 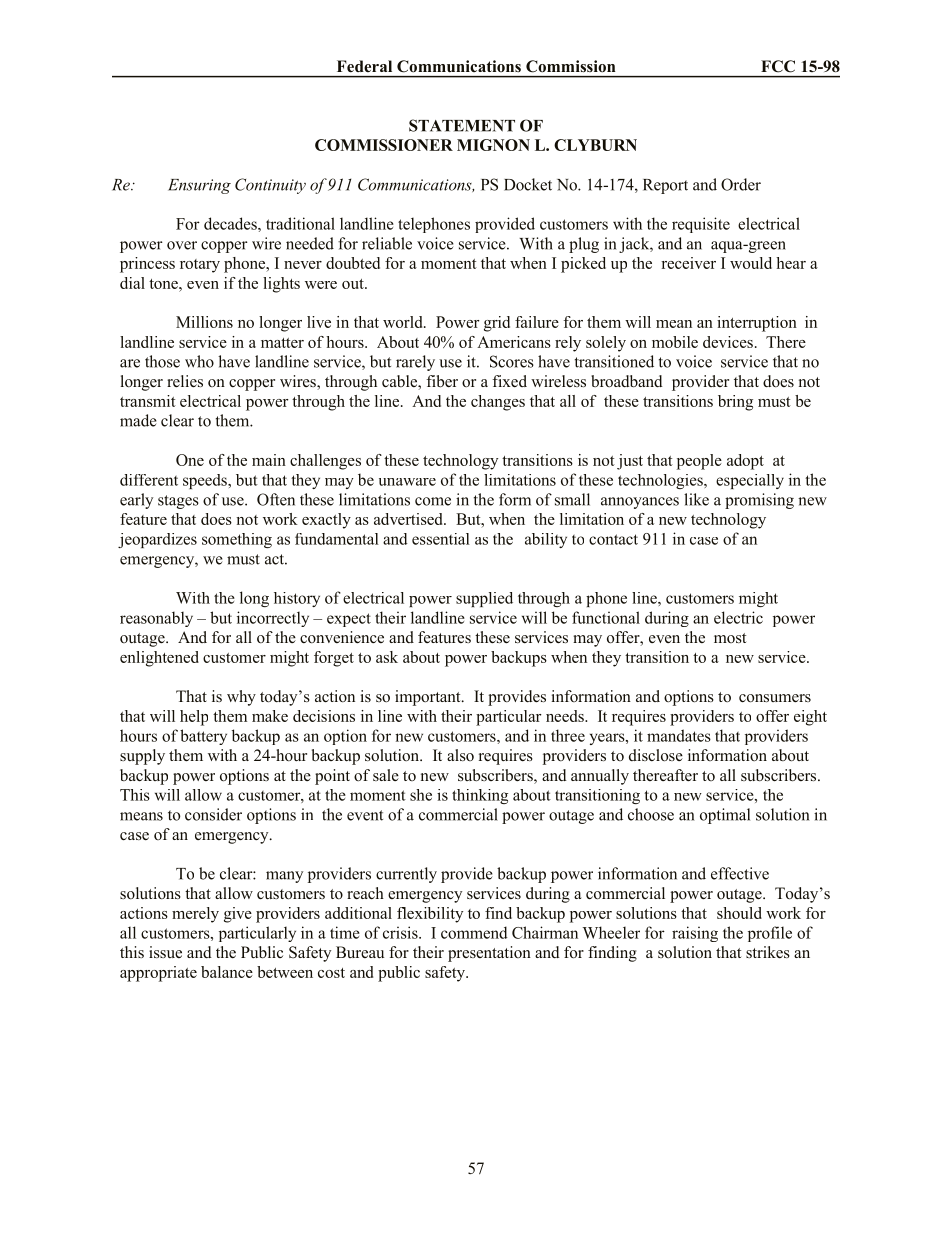 What do you see at coordinates (460, 755) in the screenshot?
I see `also` at bounding box center [460, 755].
